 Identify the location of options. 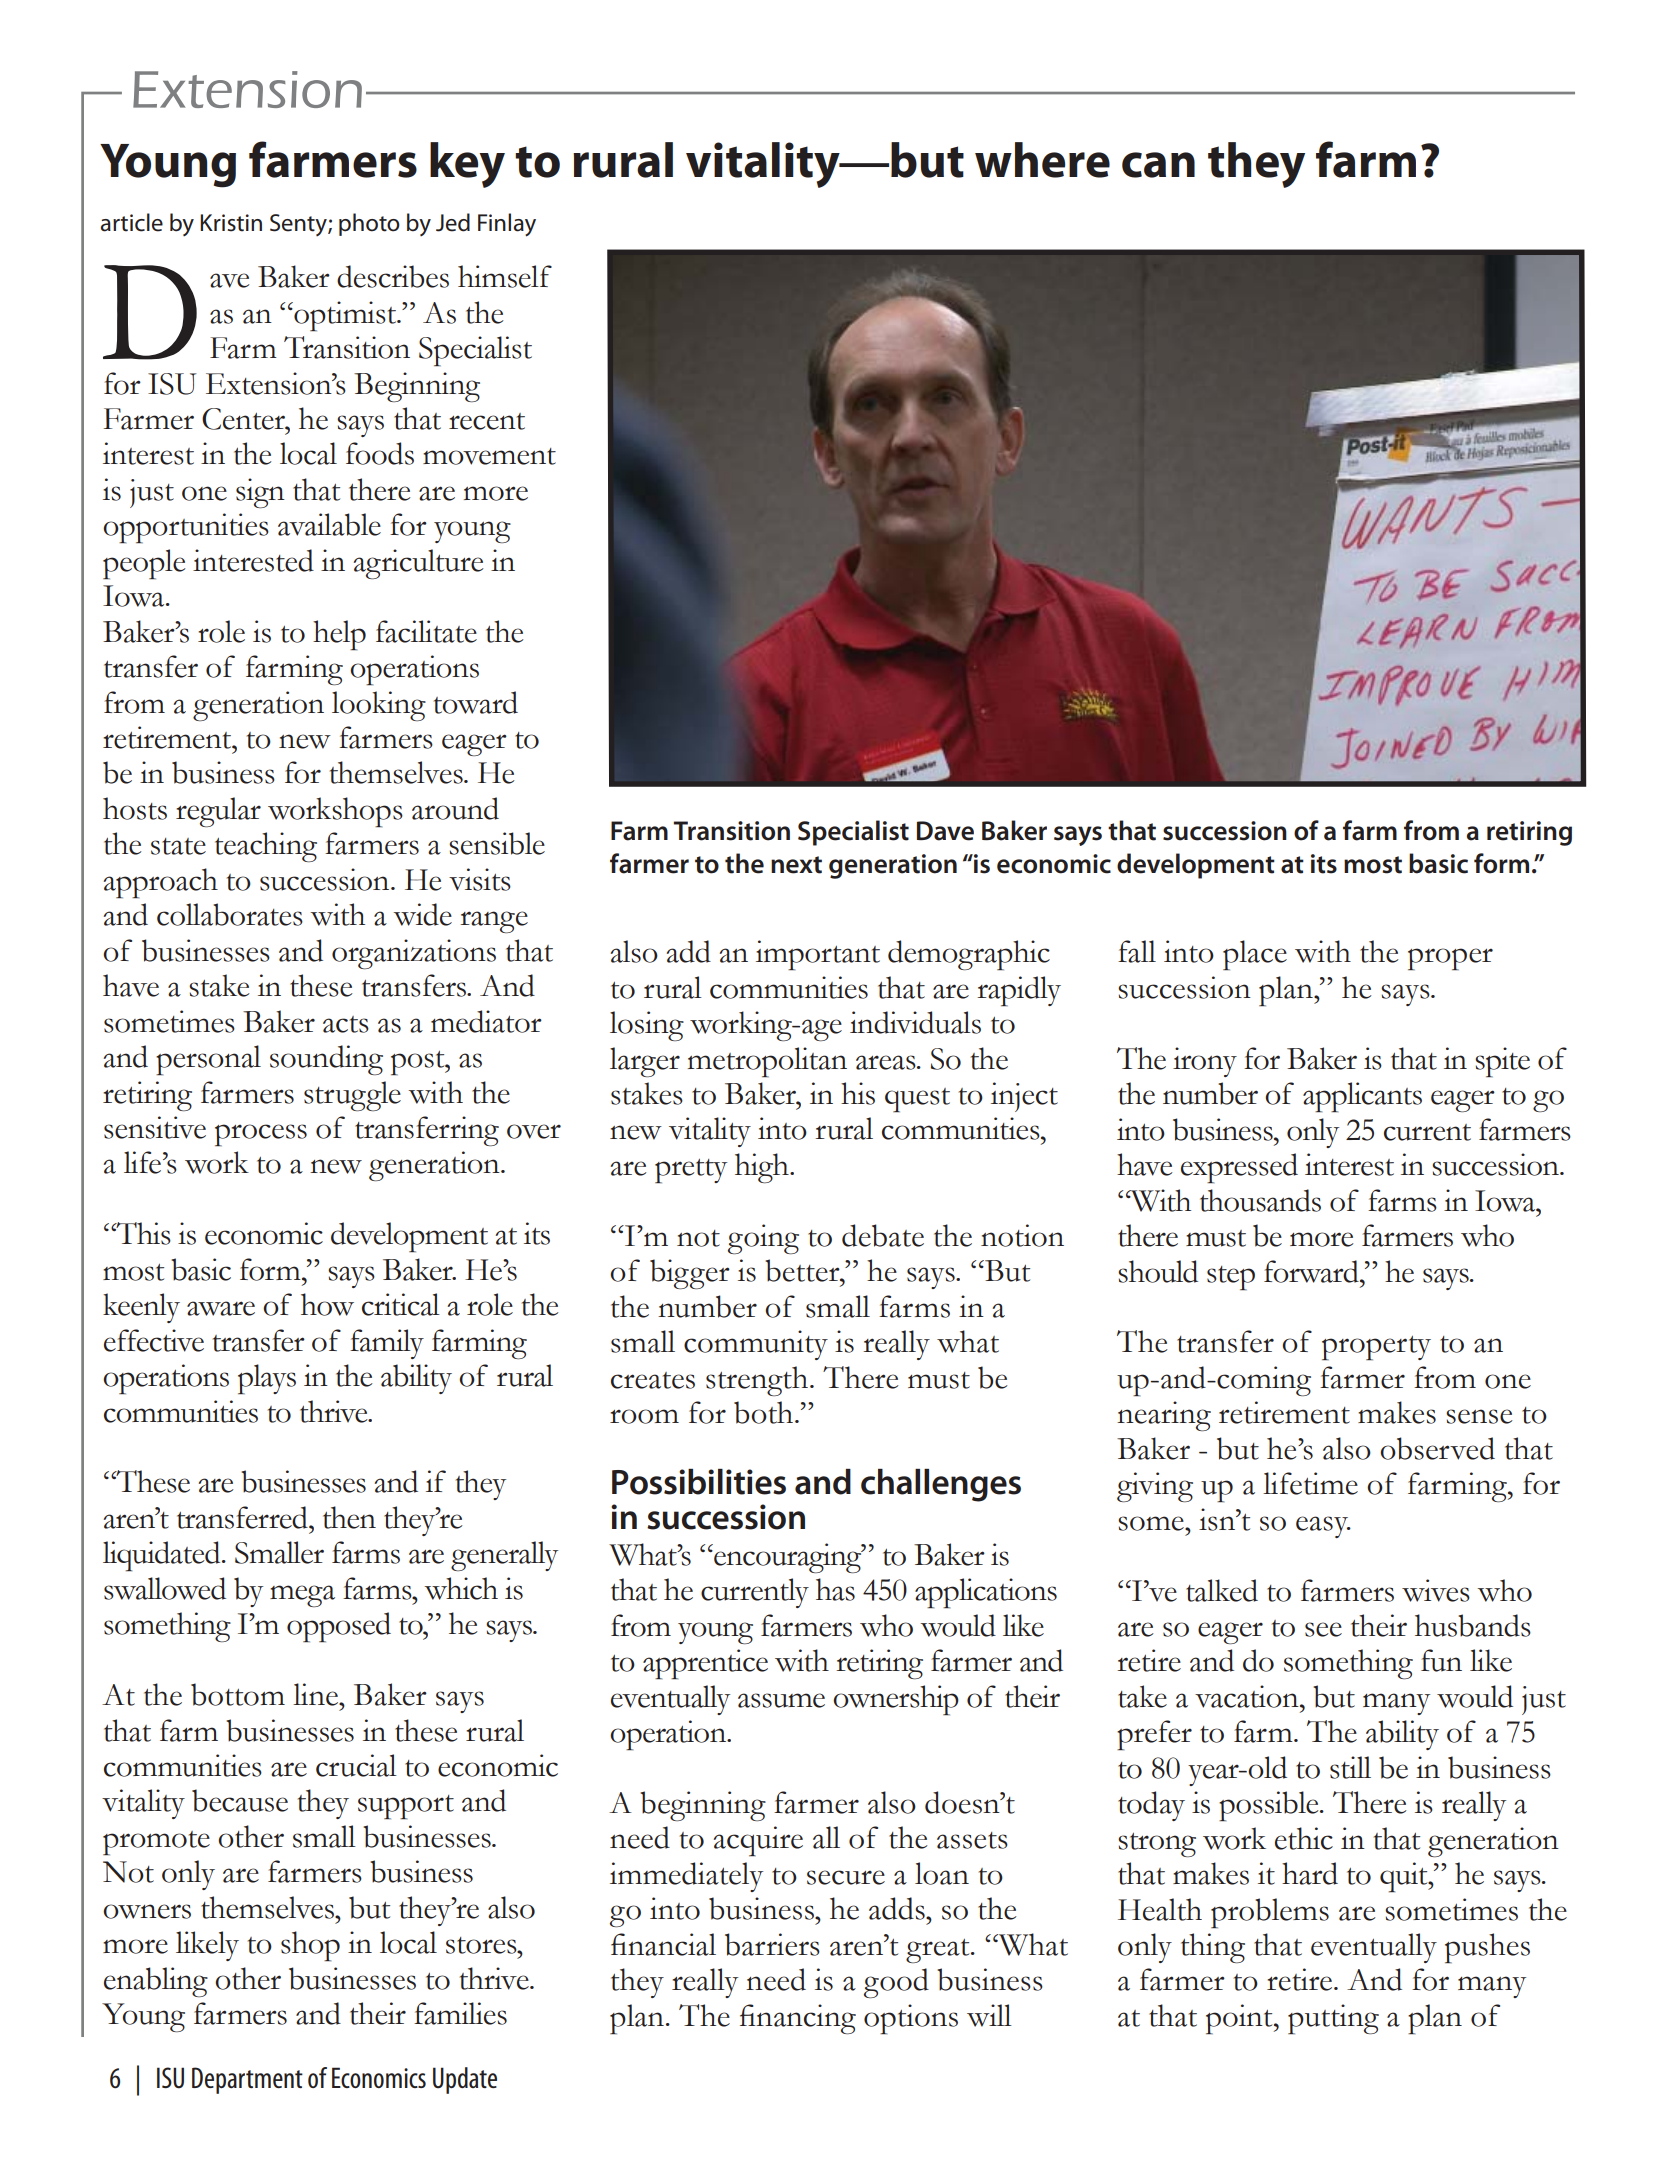
(911, 2019).
